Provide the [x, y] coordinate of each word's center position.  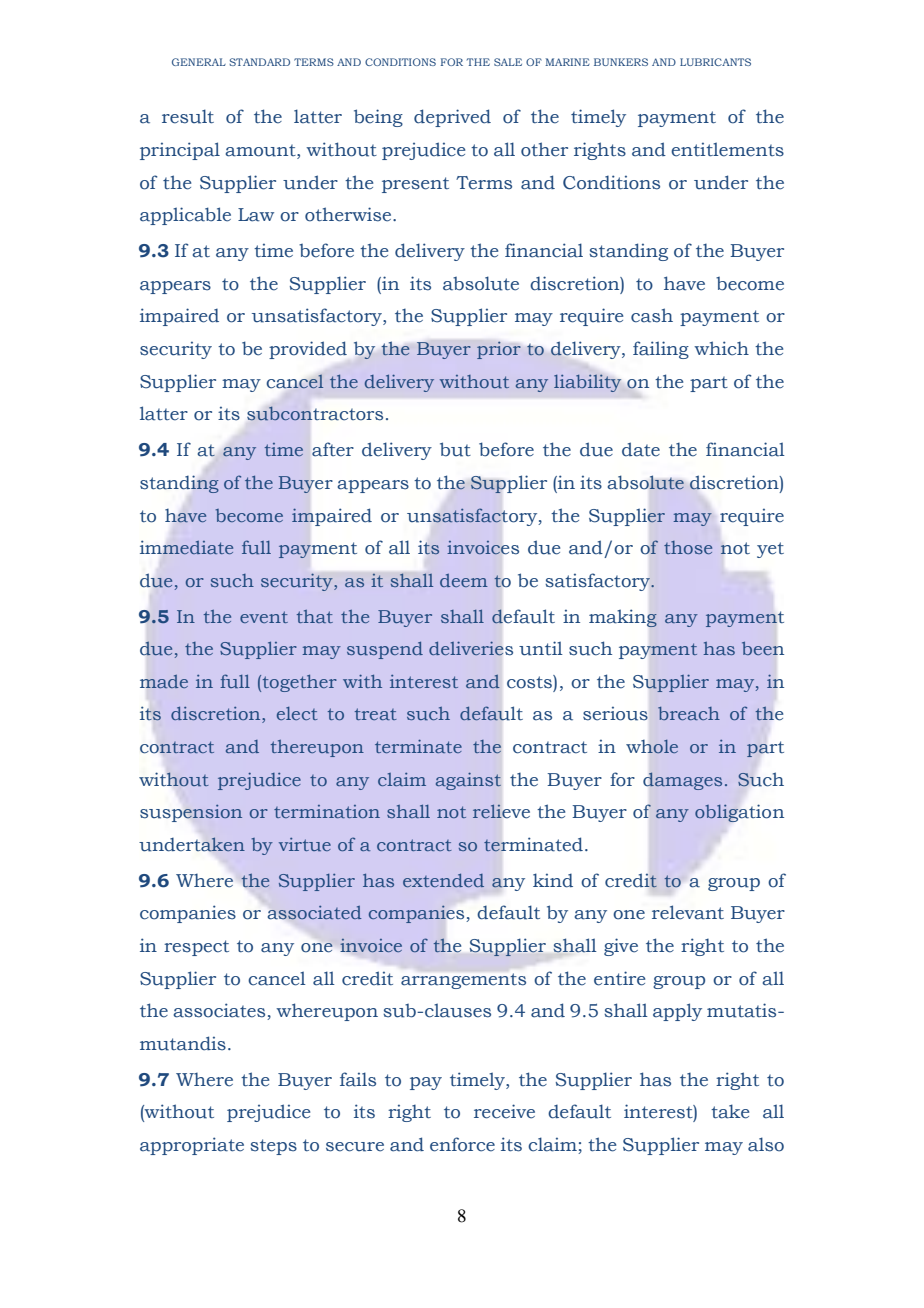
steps [273, 1147]
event [264, 617]
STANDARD [259, 62]
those [688, 547]
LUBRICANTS [715, 62]
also [766, 1144]
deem [464, 580]
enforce [462, 1144]
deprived [452, 118]
